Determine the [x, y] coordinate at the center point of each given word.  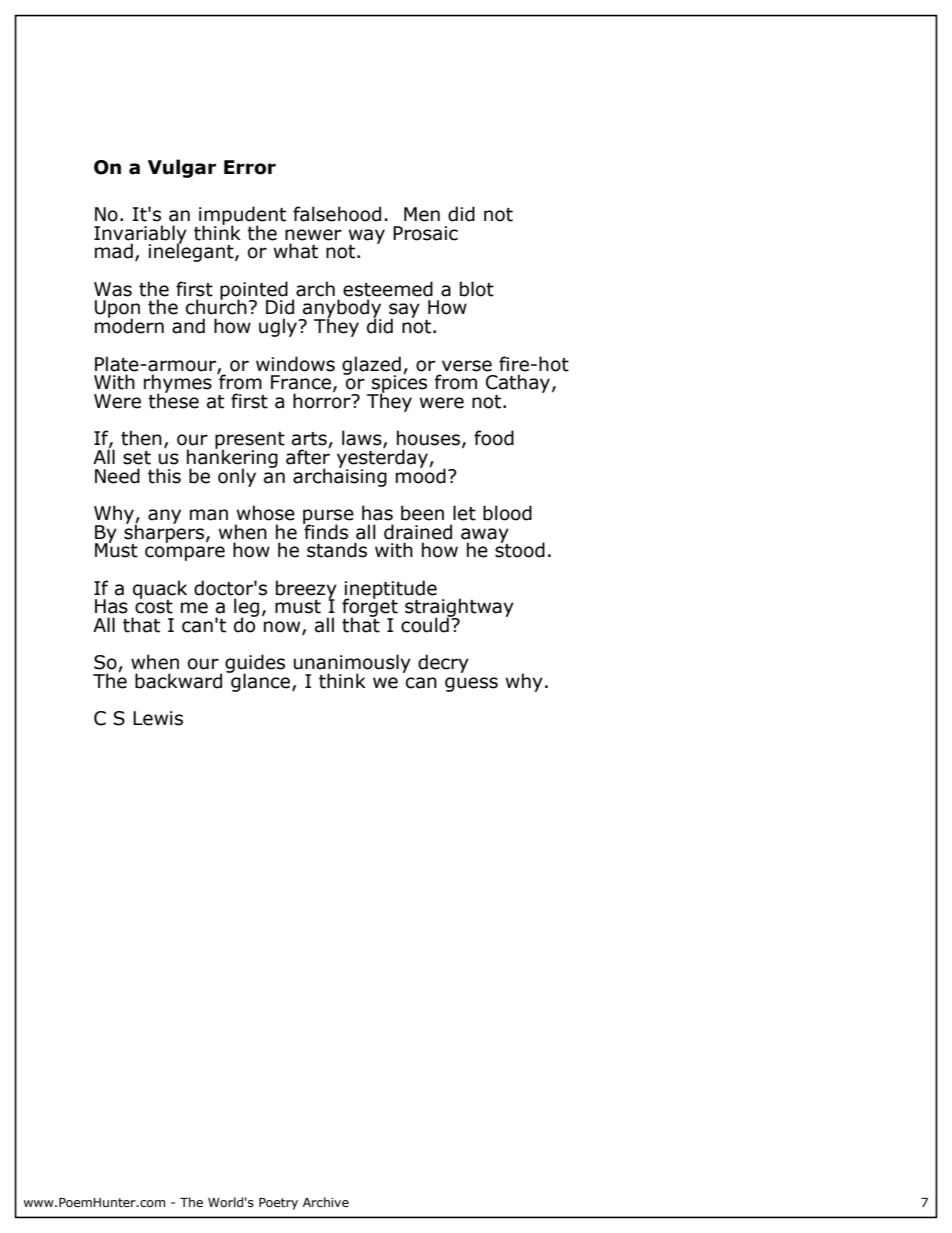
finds [325, 531]
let [464, 513]
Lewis [158, 718]
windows [295, 364]
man [209, 515]
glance [261, 681]
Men [422, 214]
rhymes [178, 384]
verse [467, 366]
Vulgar [182, 168]
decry [443, 663]
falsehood [337, 214]
